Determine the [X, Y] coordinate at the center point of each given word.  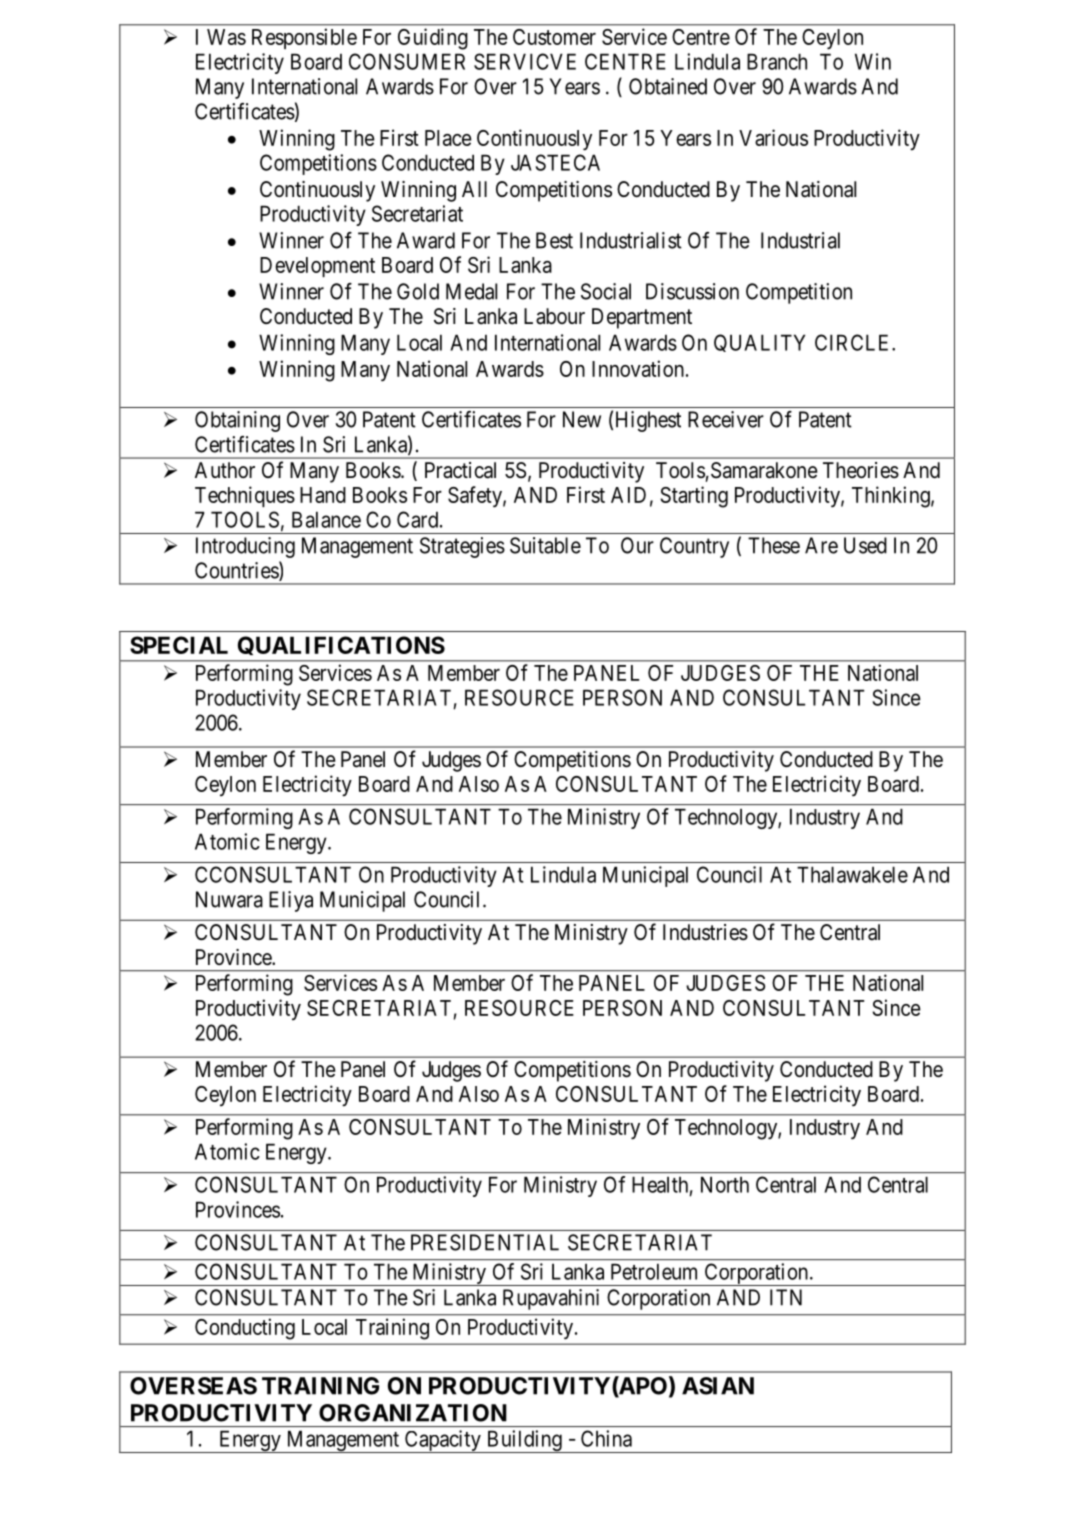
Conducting [245, 1329]
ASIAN [718, 1386]
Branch [777, 61]
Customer [554, 37]
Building [524, 1441]
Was [226, 37]
